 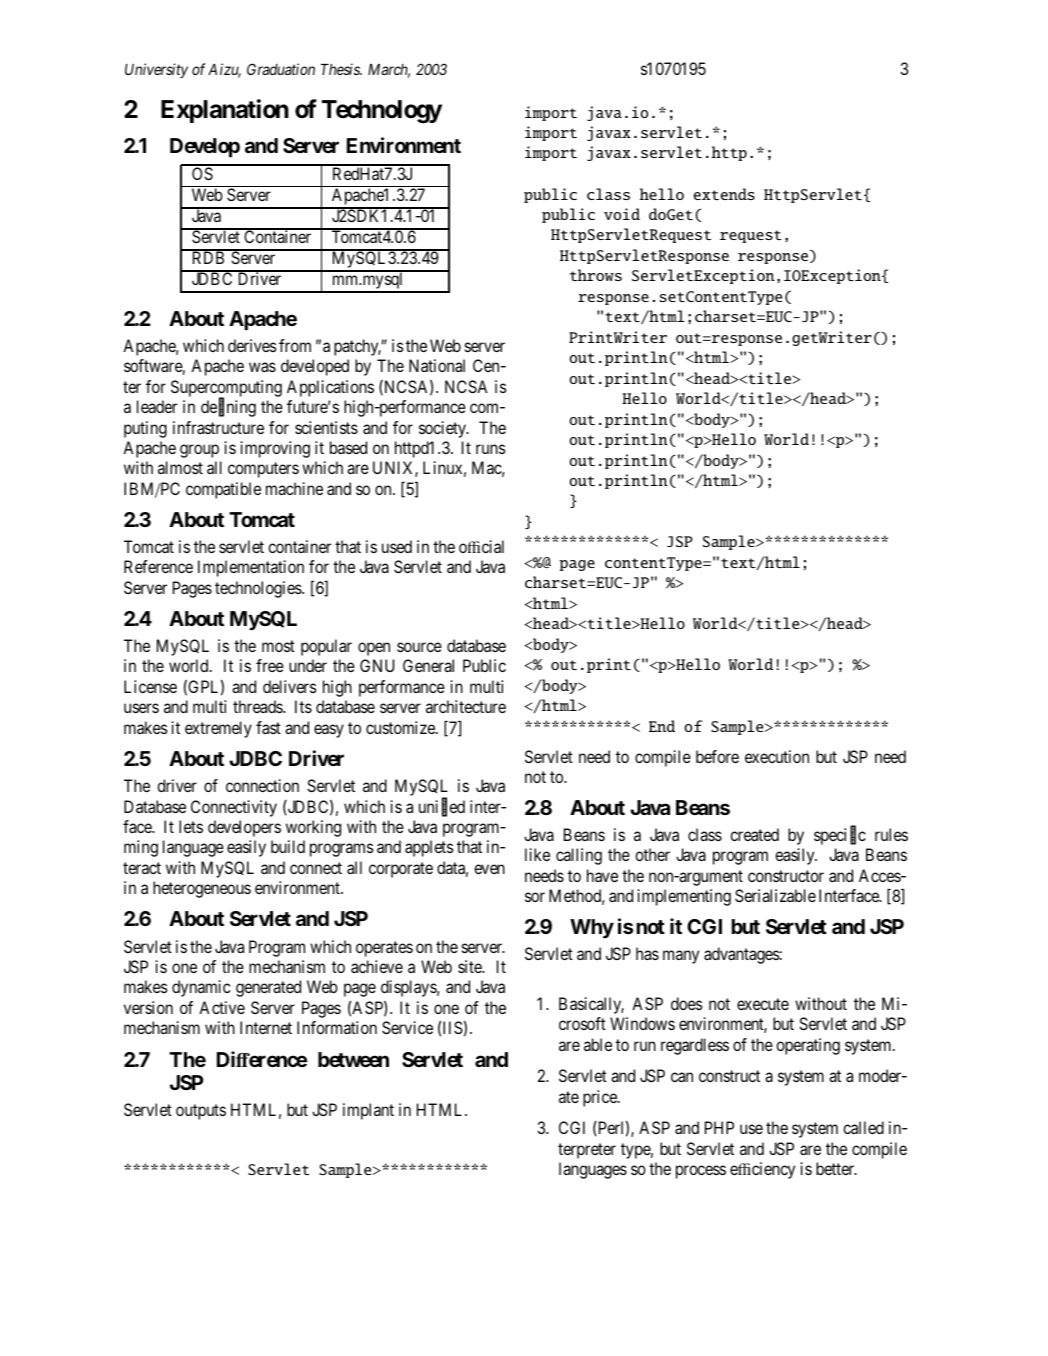 What do you see at coordinates (368, 1111) in the document?
I see `implant` at bounding box center [368, 1111].
